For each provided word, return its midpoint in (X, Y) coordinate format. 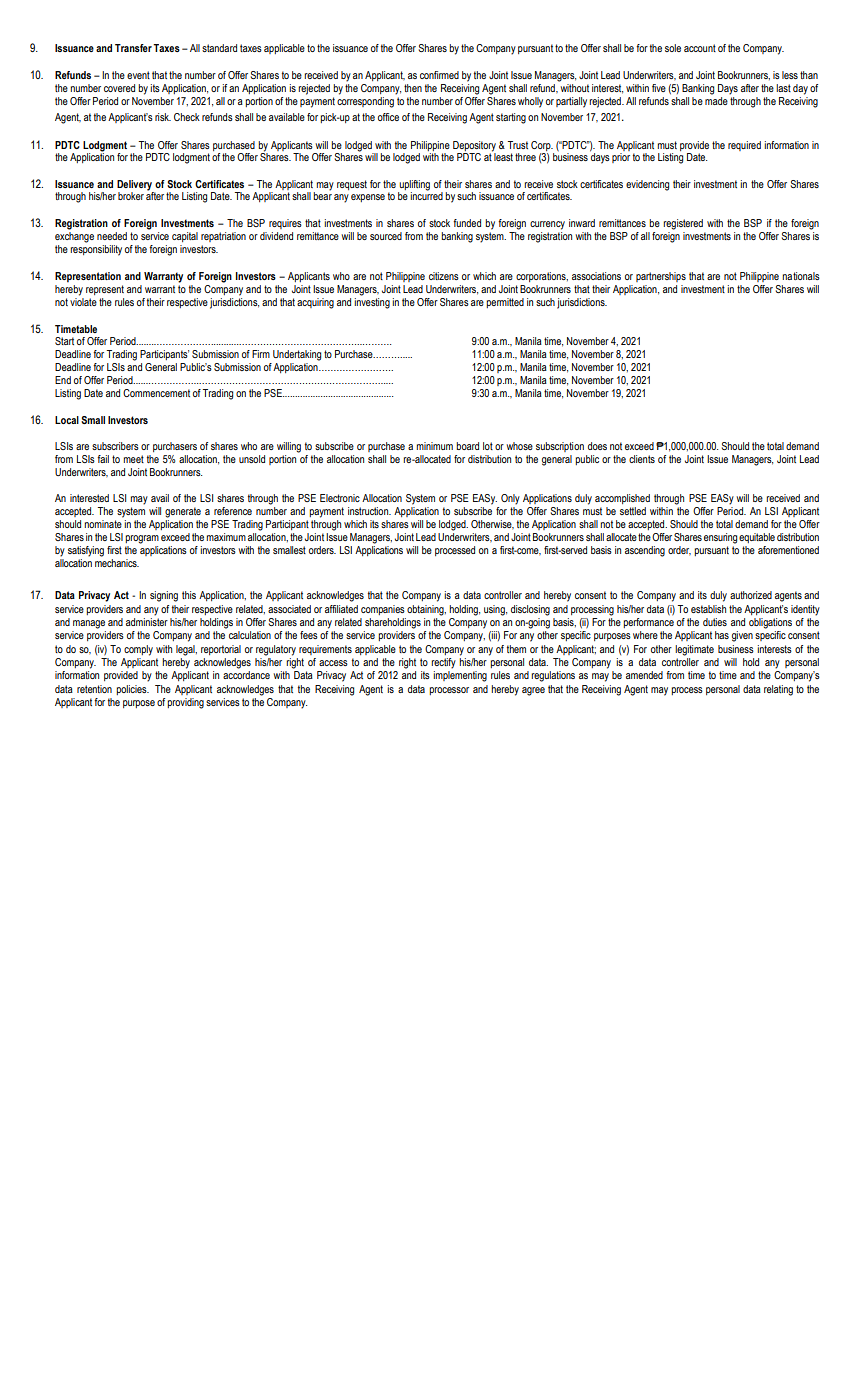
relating (778, 690)
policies (132, 690)
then (413, 88)
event (138, 75)
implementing (460, 676)
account (700, 48)
